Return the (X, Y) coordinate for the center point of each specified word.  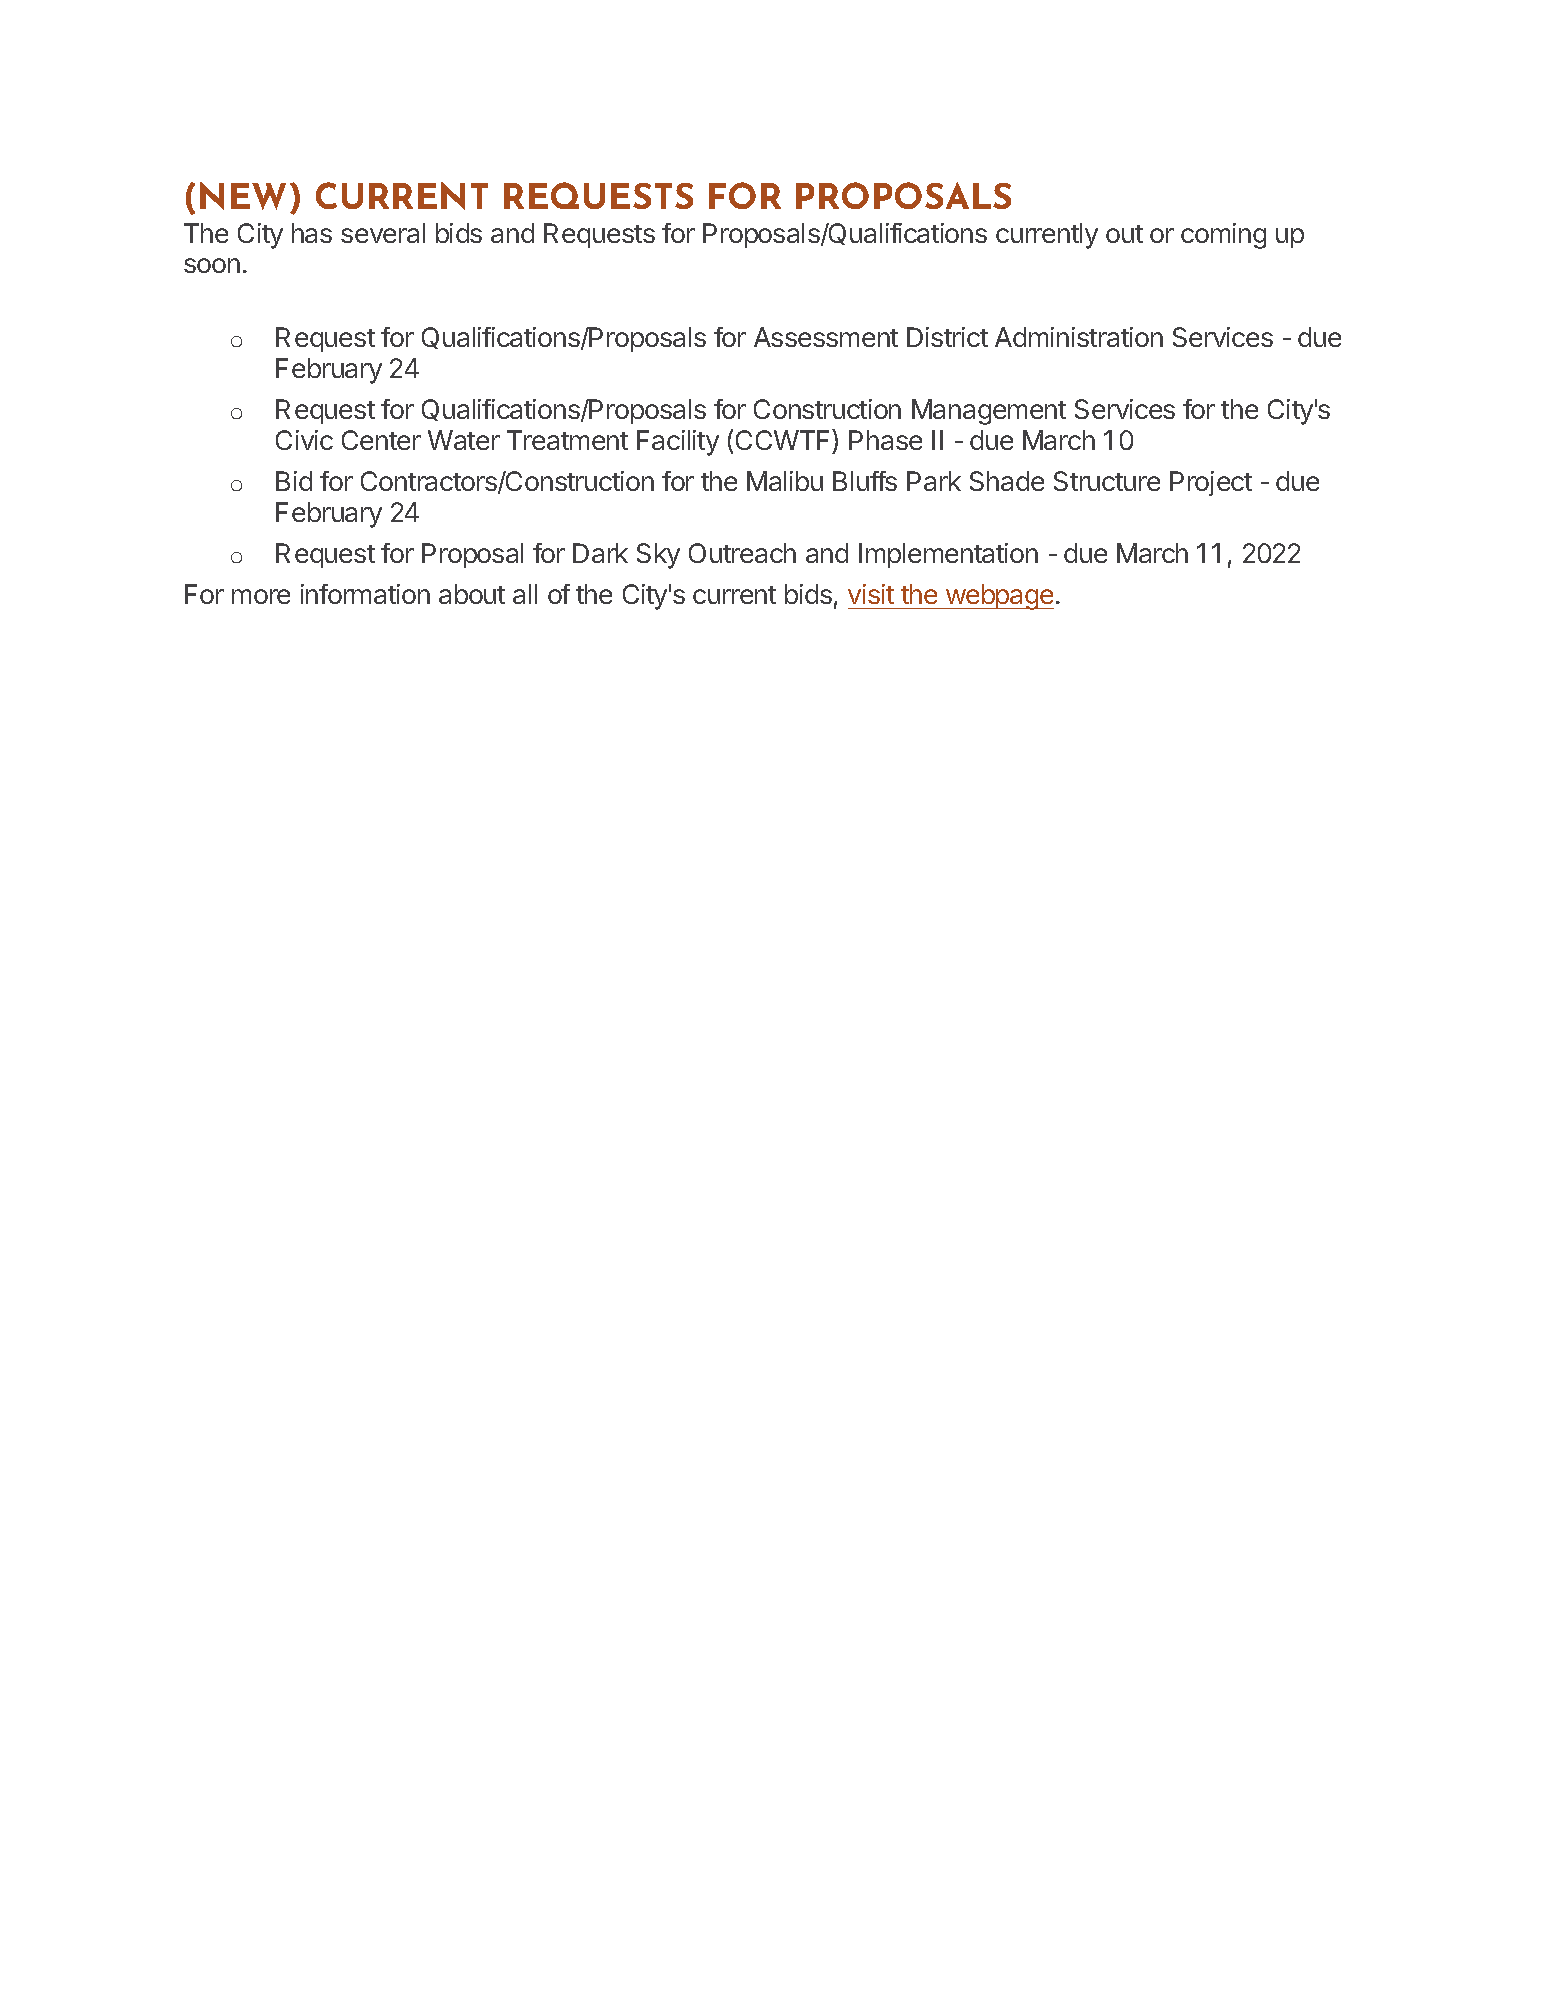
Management (989, 412)
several (383, 233)
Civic (304, 440)
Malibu (785, 481)
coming (1223, 236)
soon (212, 265)
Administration (1079, 337)
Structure (1107, 481)
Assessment (826, 337)
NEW (243, 196)
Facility (678, 443)
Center (381, 440)
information (365, 594)
